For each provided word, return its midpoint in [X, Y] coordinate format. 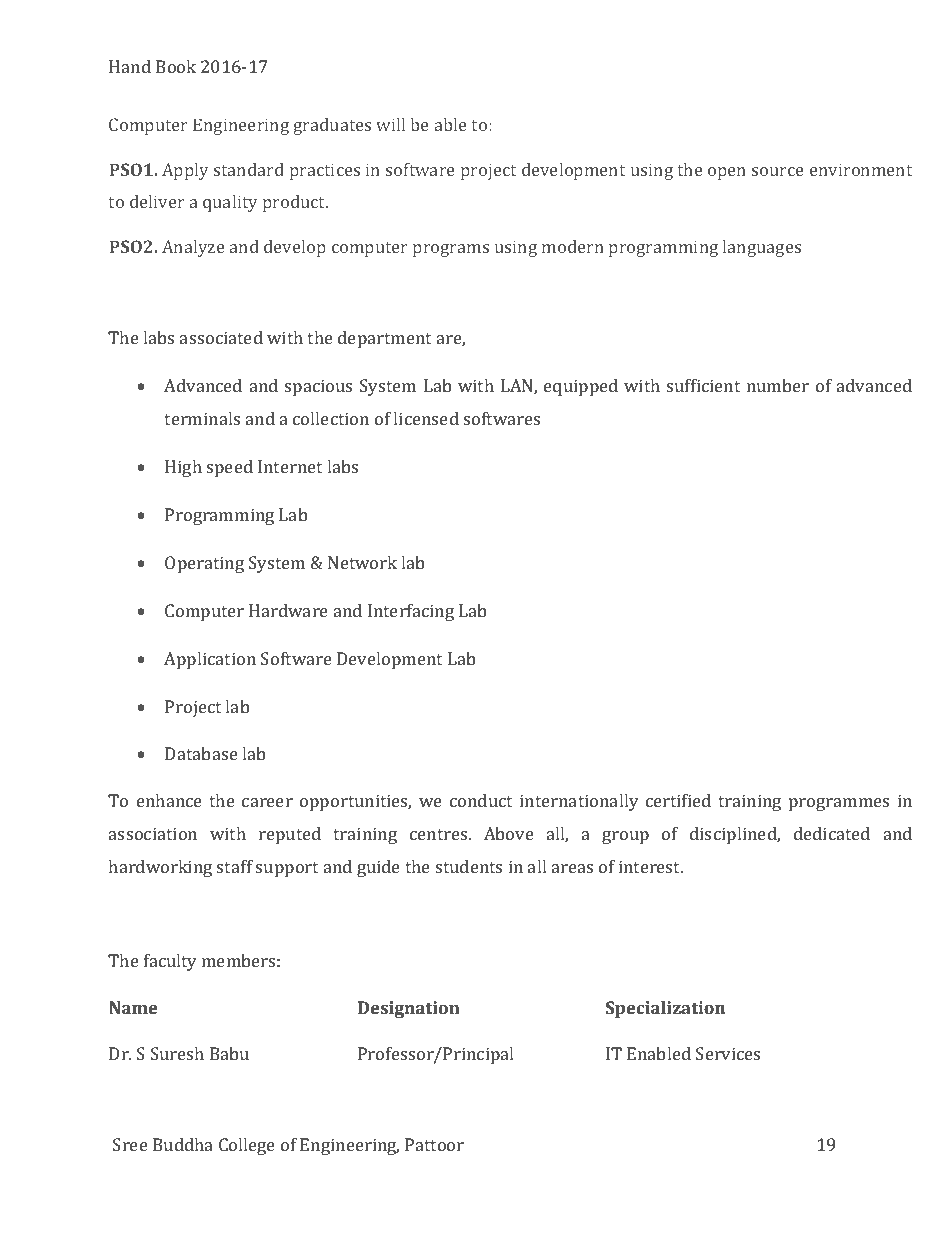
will [390, 124]
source [777, 171]
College [247, 1146]
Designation [409, 1009]
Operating [204, 564]
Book [176, 66]
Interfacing [411, 612]
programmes [839, 804]
